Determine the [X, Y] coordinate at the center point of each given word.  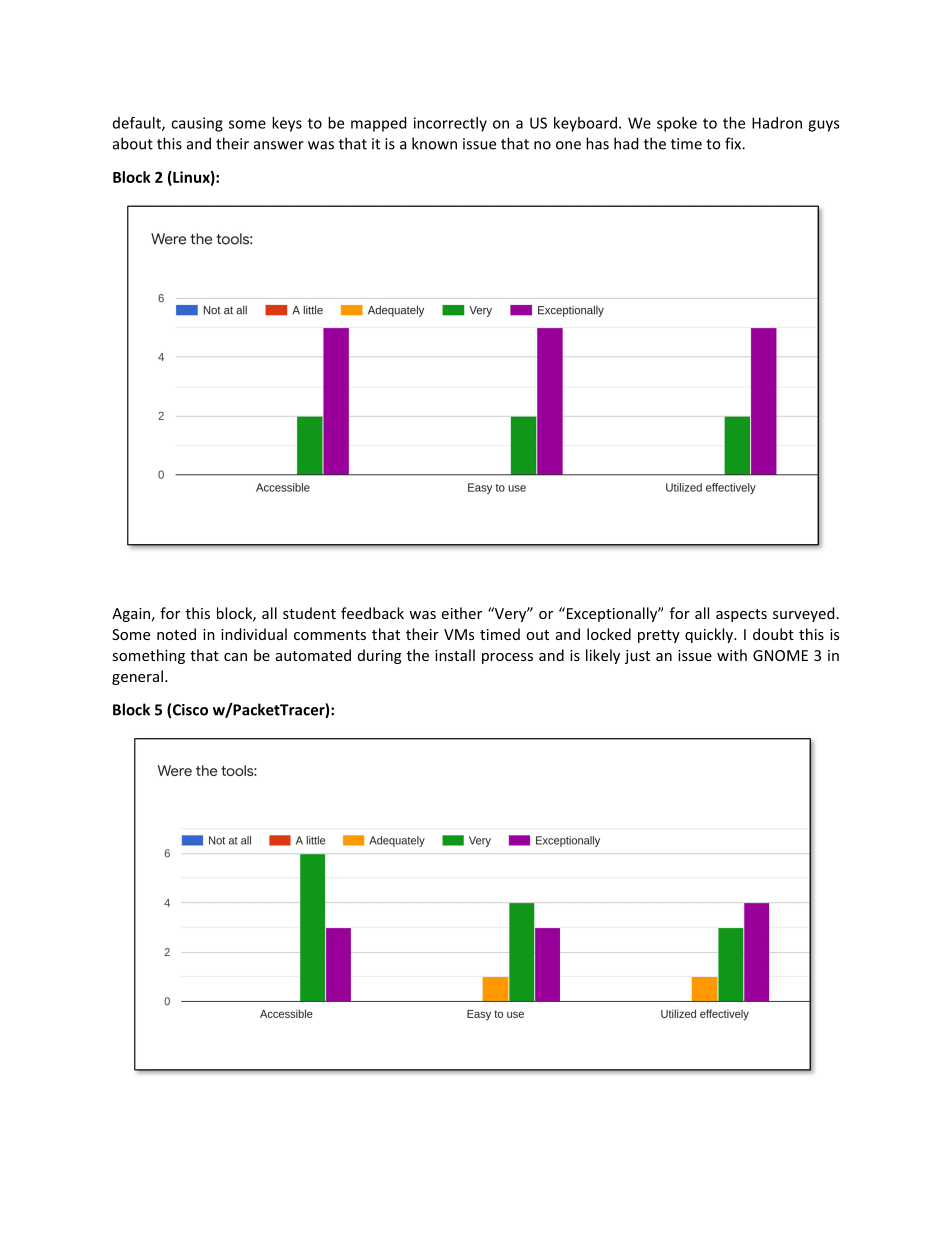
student [309, 613]
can [235, 657]
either [461, 613]
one [568, 145]
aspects [741, 615]
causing [197, 124]
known [434, 143]
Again [131, 615]
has [597, 143]
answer [279, 145]
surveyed [803, 614]
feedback [372, 613]
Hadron [777, 123]
